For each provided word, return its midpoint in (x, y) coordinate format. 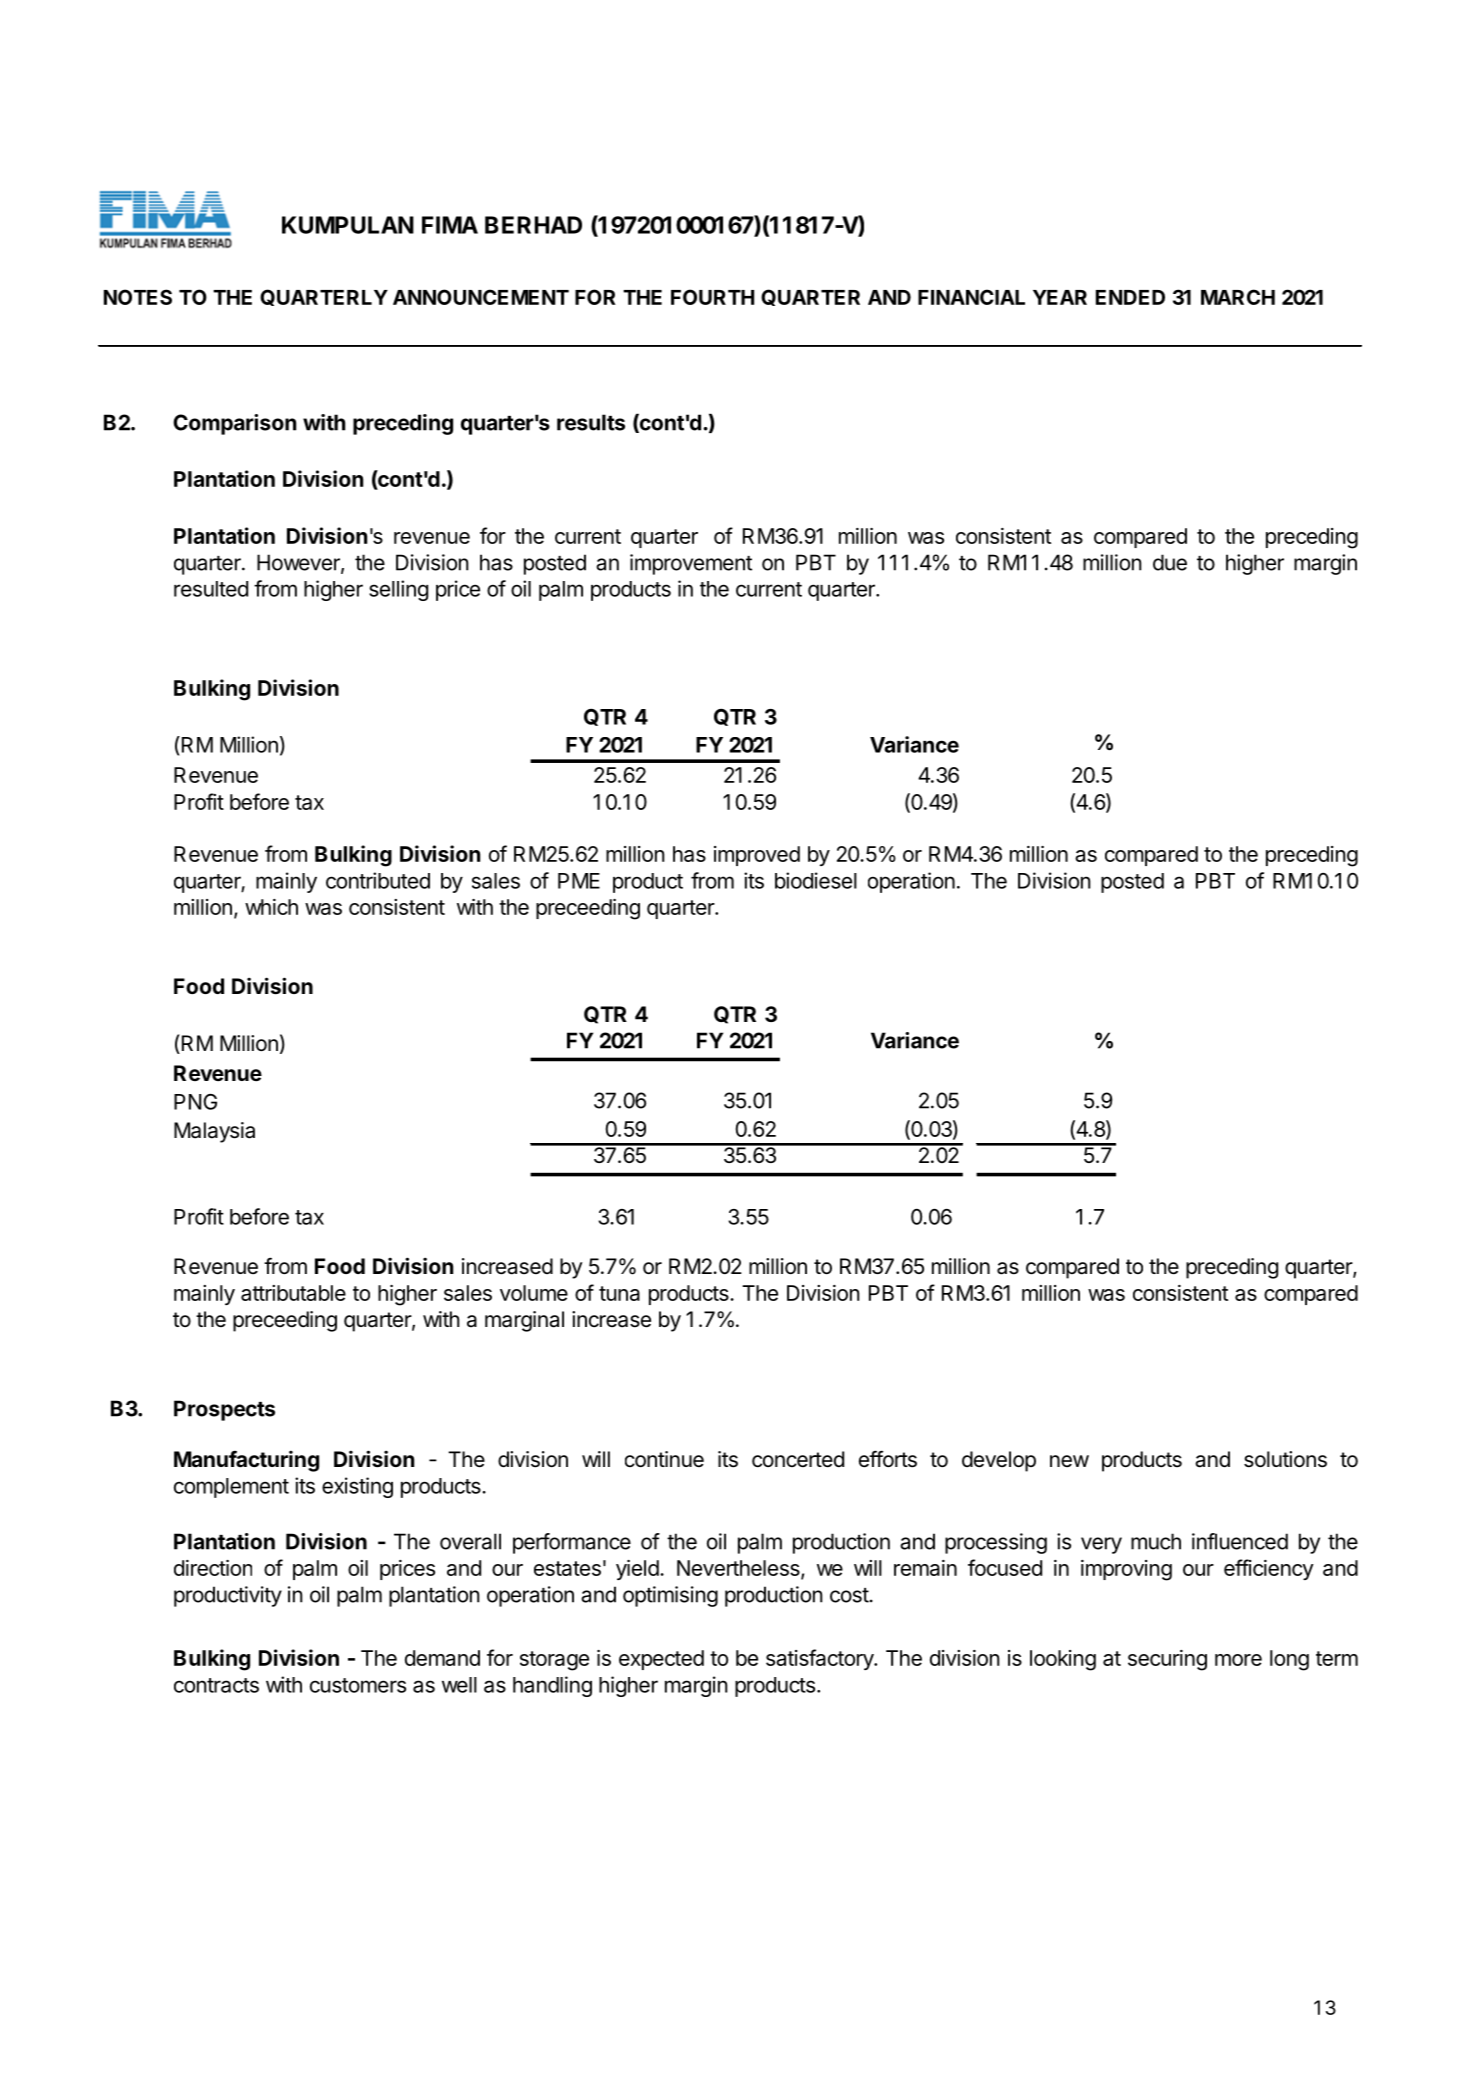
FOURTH (712, 297)
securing (1167, 1660)
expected (661, 1660)
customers (358, 1685)
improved (757, 856)
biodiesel (816, 880)
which (271, 907)
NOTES (138, 297)
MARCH (1238, 297)
